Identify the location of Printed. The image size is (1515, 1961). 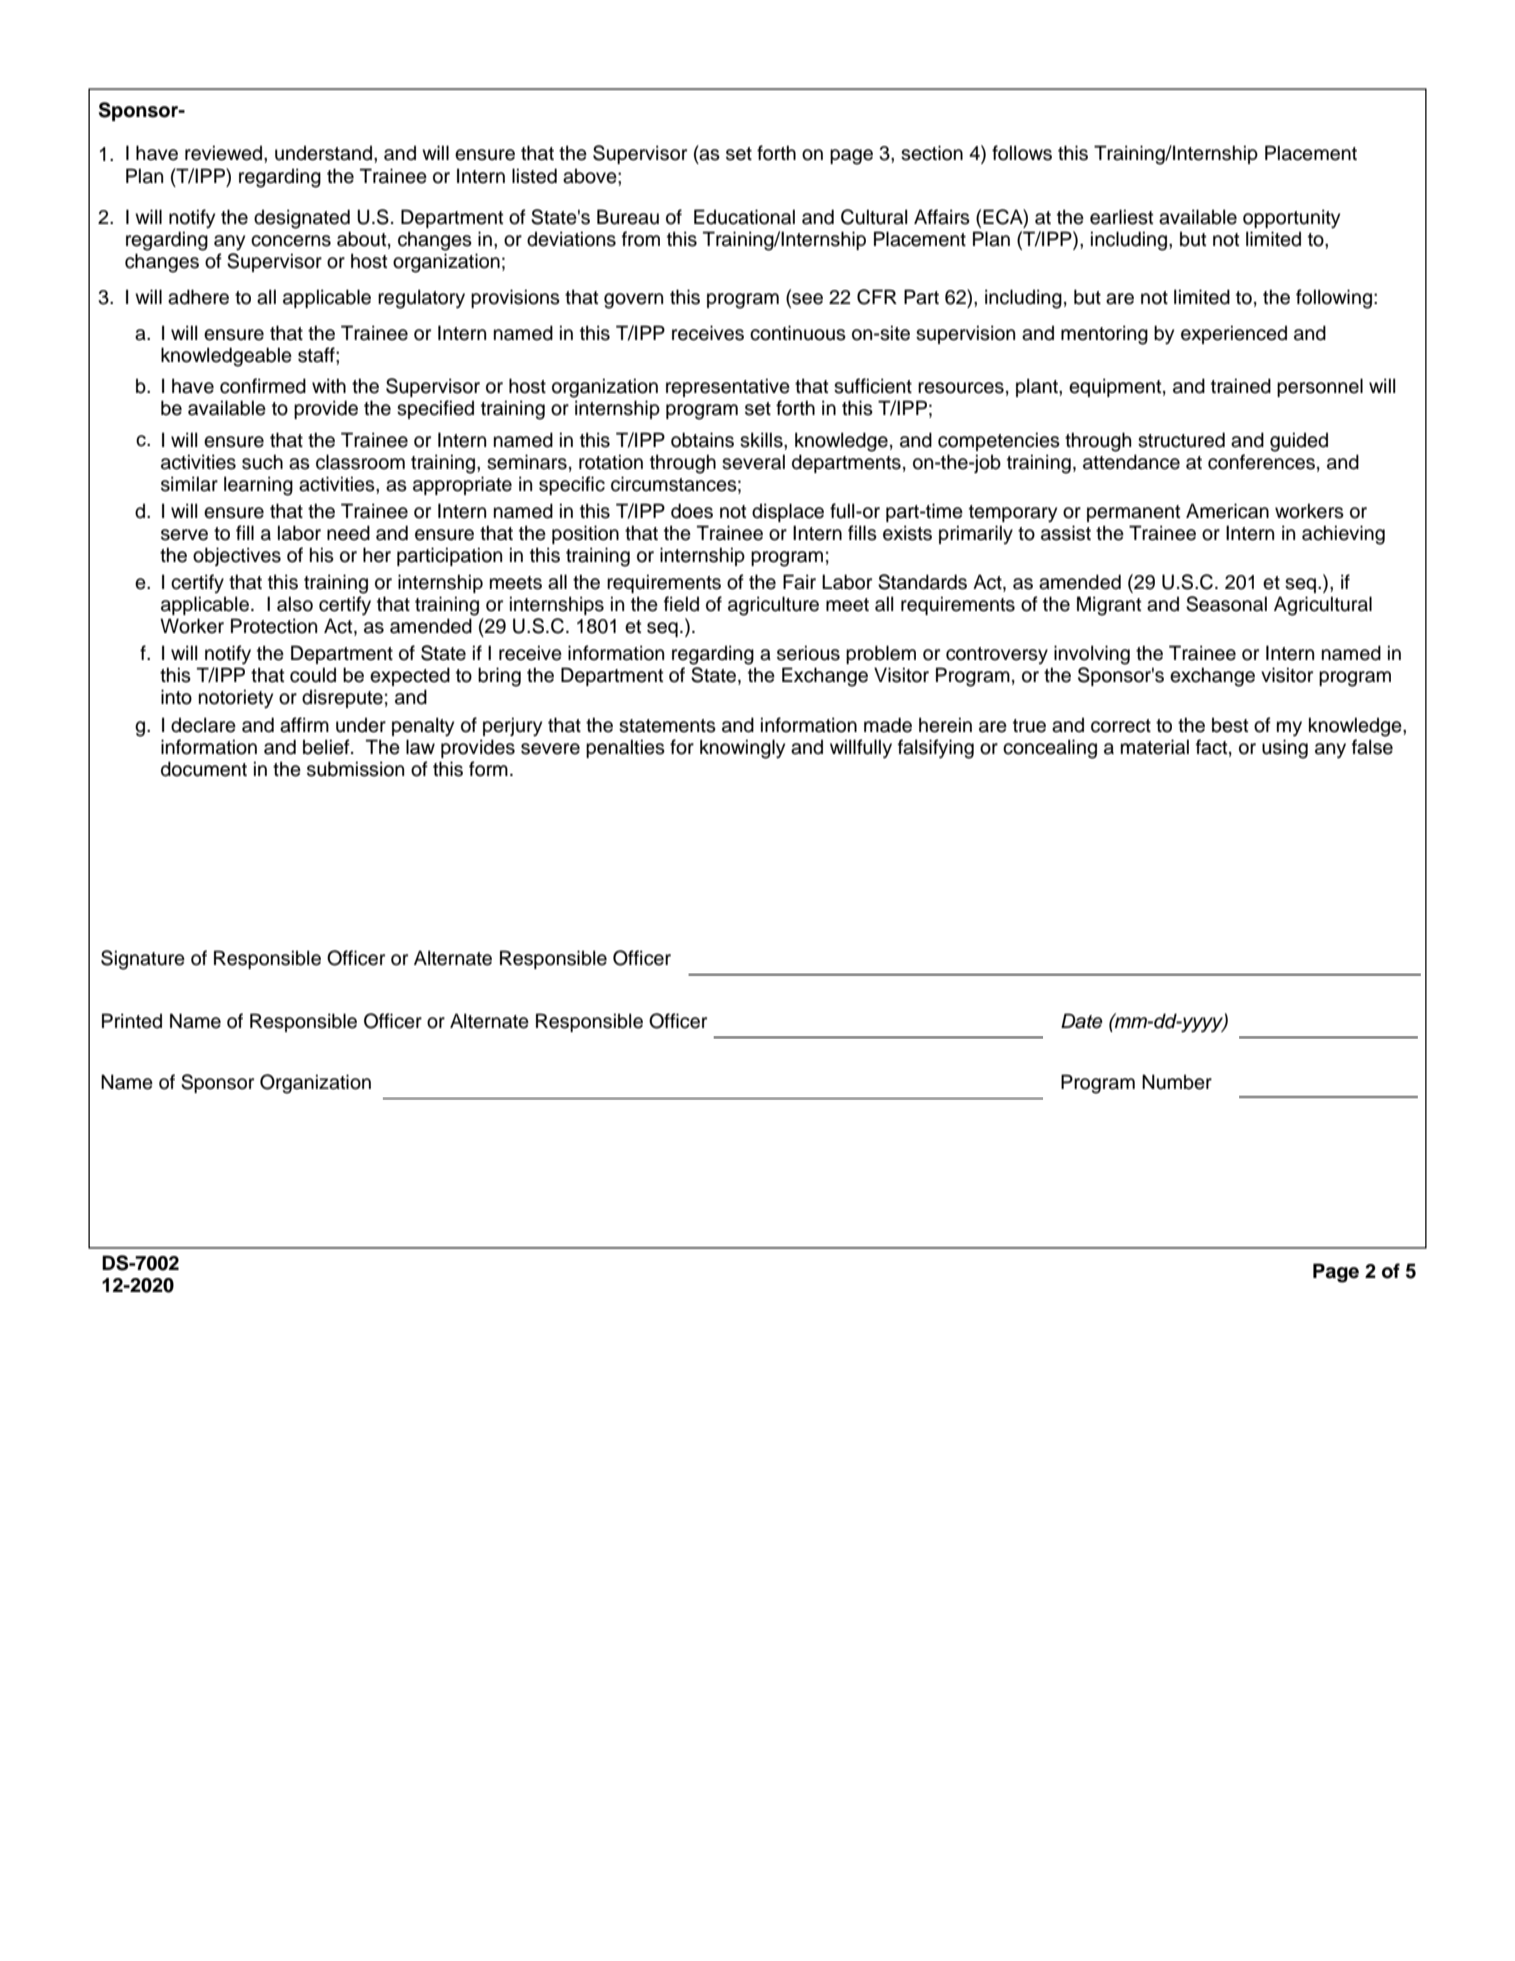
(132, 1021).
